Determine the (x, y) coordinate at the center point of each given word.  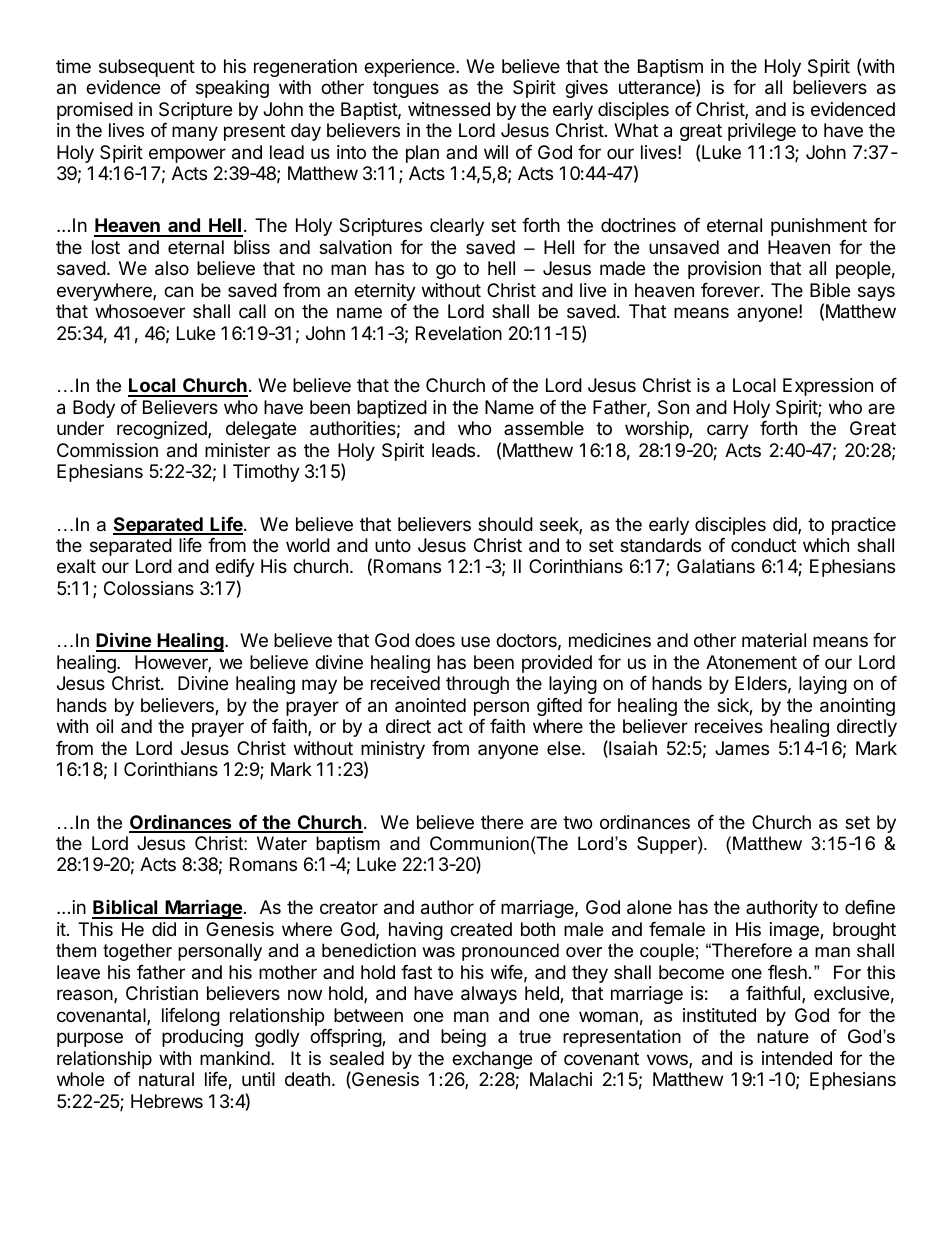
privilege (762, 132)
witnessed (449, 109)
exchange (492, 1060)
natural (166, 1079)
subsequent (147, 68)
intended (797, 1058)
